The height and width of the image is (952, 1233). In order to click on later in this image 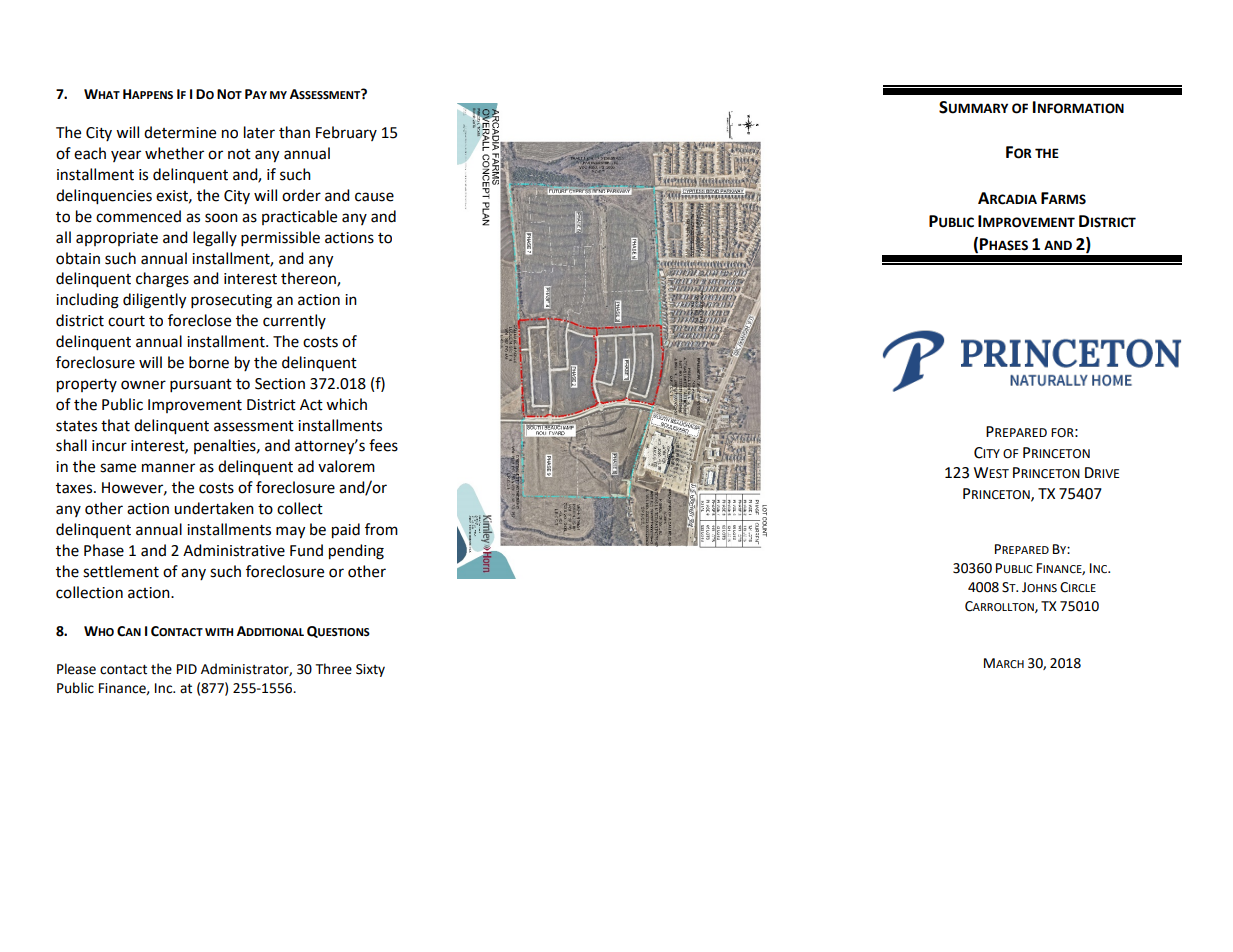, I will do `click(259, 132)`.
